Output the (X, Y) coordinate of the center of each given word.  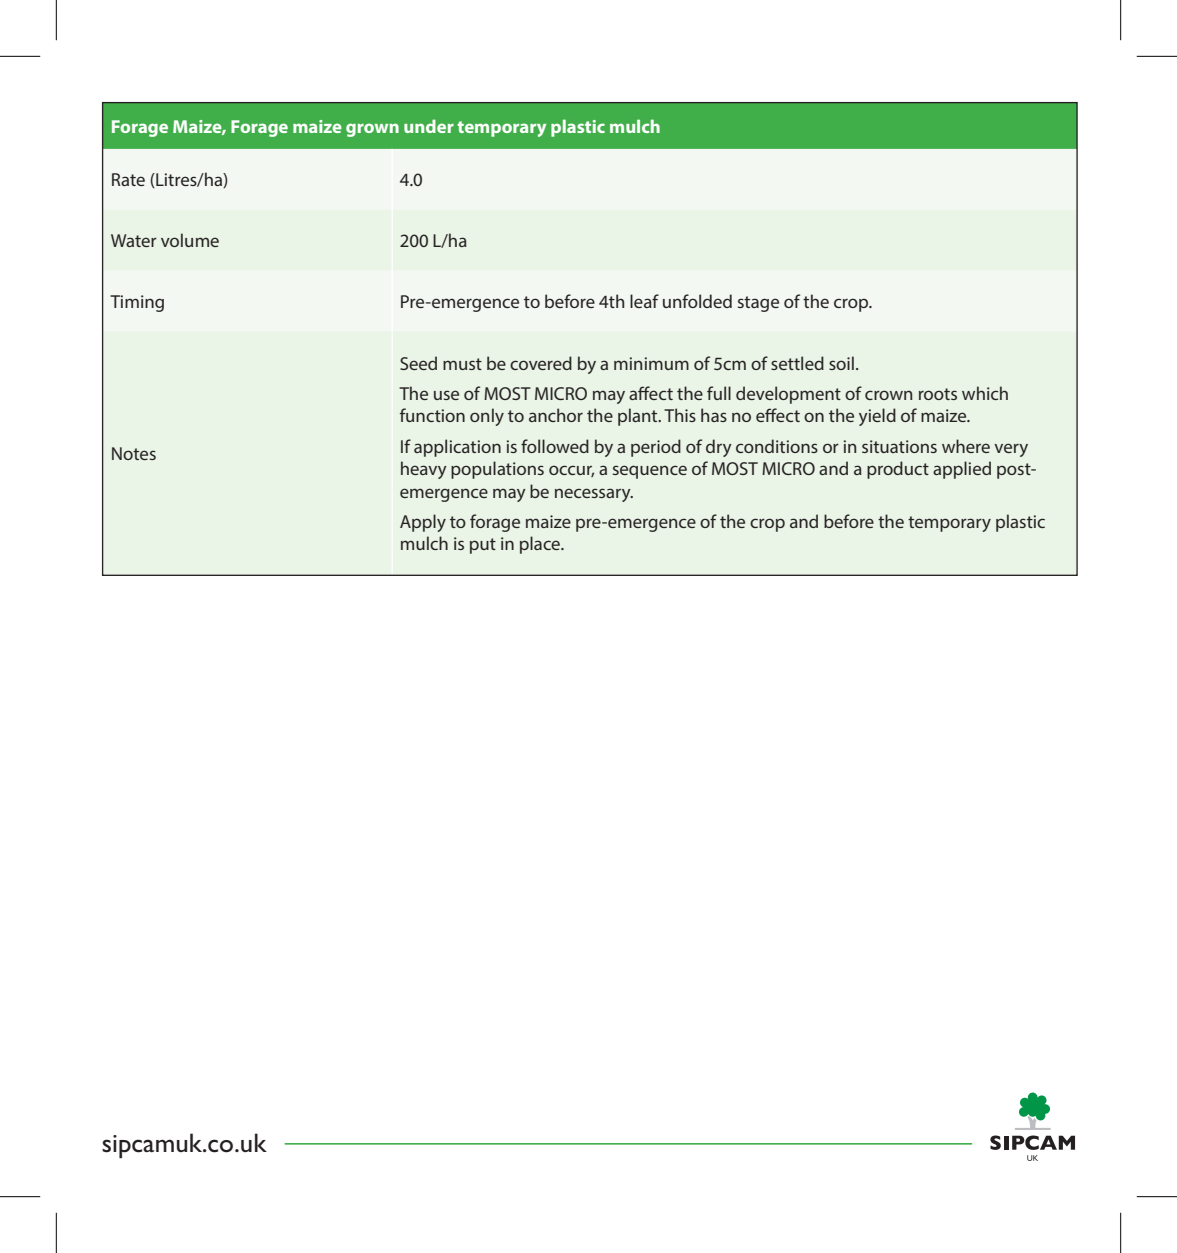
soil (841, 363)
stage (758, 304)
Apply (423, 523)
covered (541, 363)
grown (372, 130)
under (429, 126)
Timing (137, 303)
